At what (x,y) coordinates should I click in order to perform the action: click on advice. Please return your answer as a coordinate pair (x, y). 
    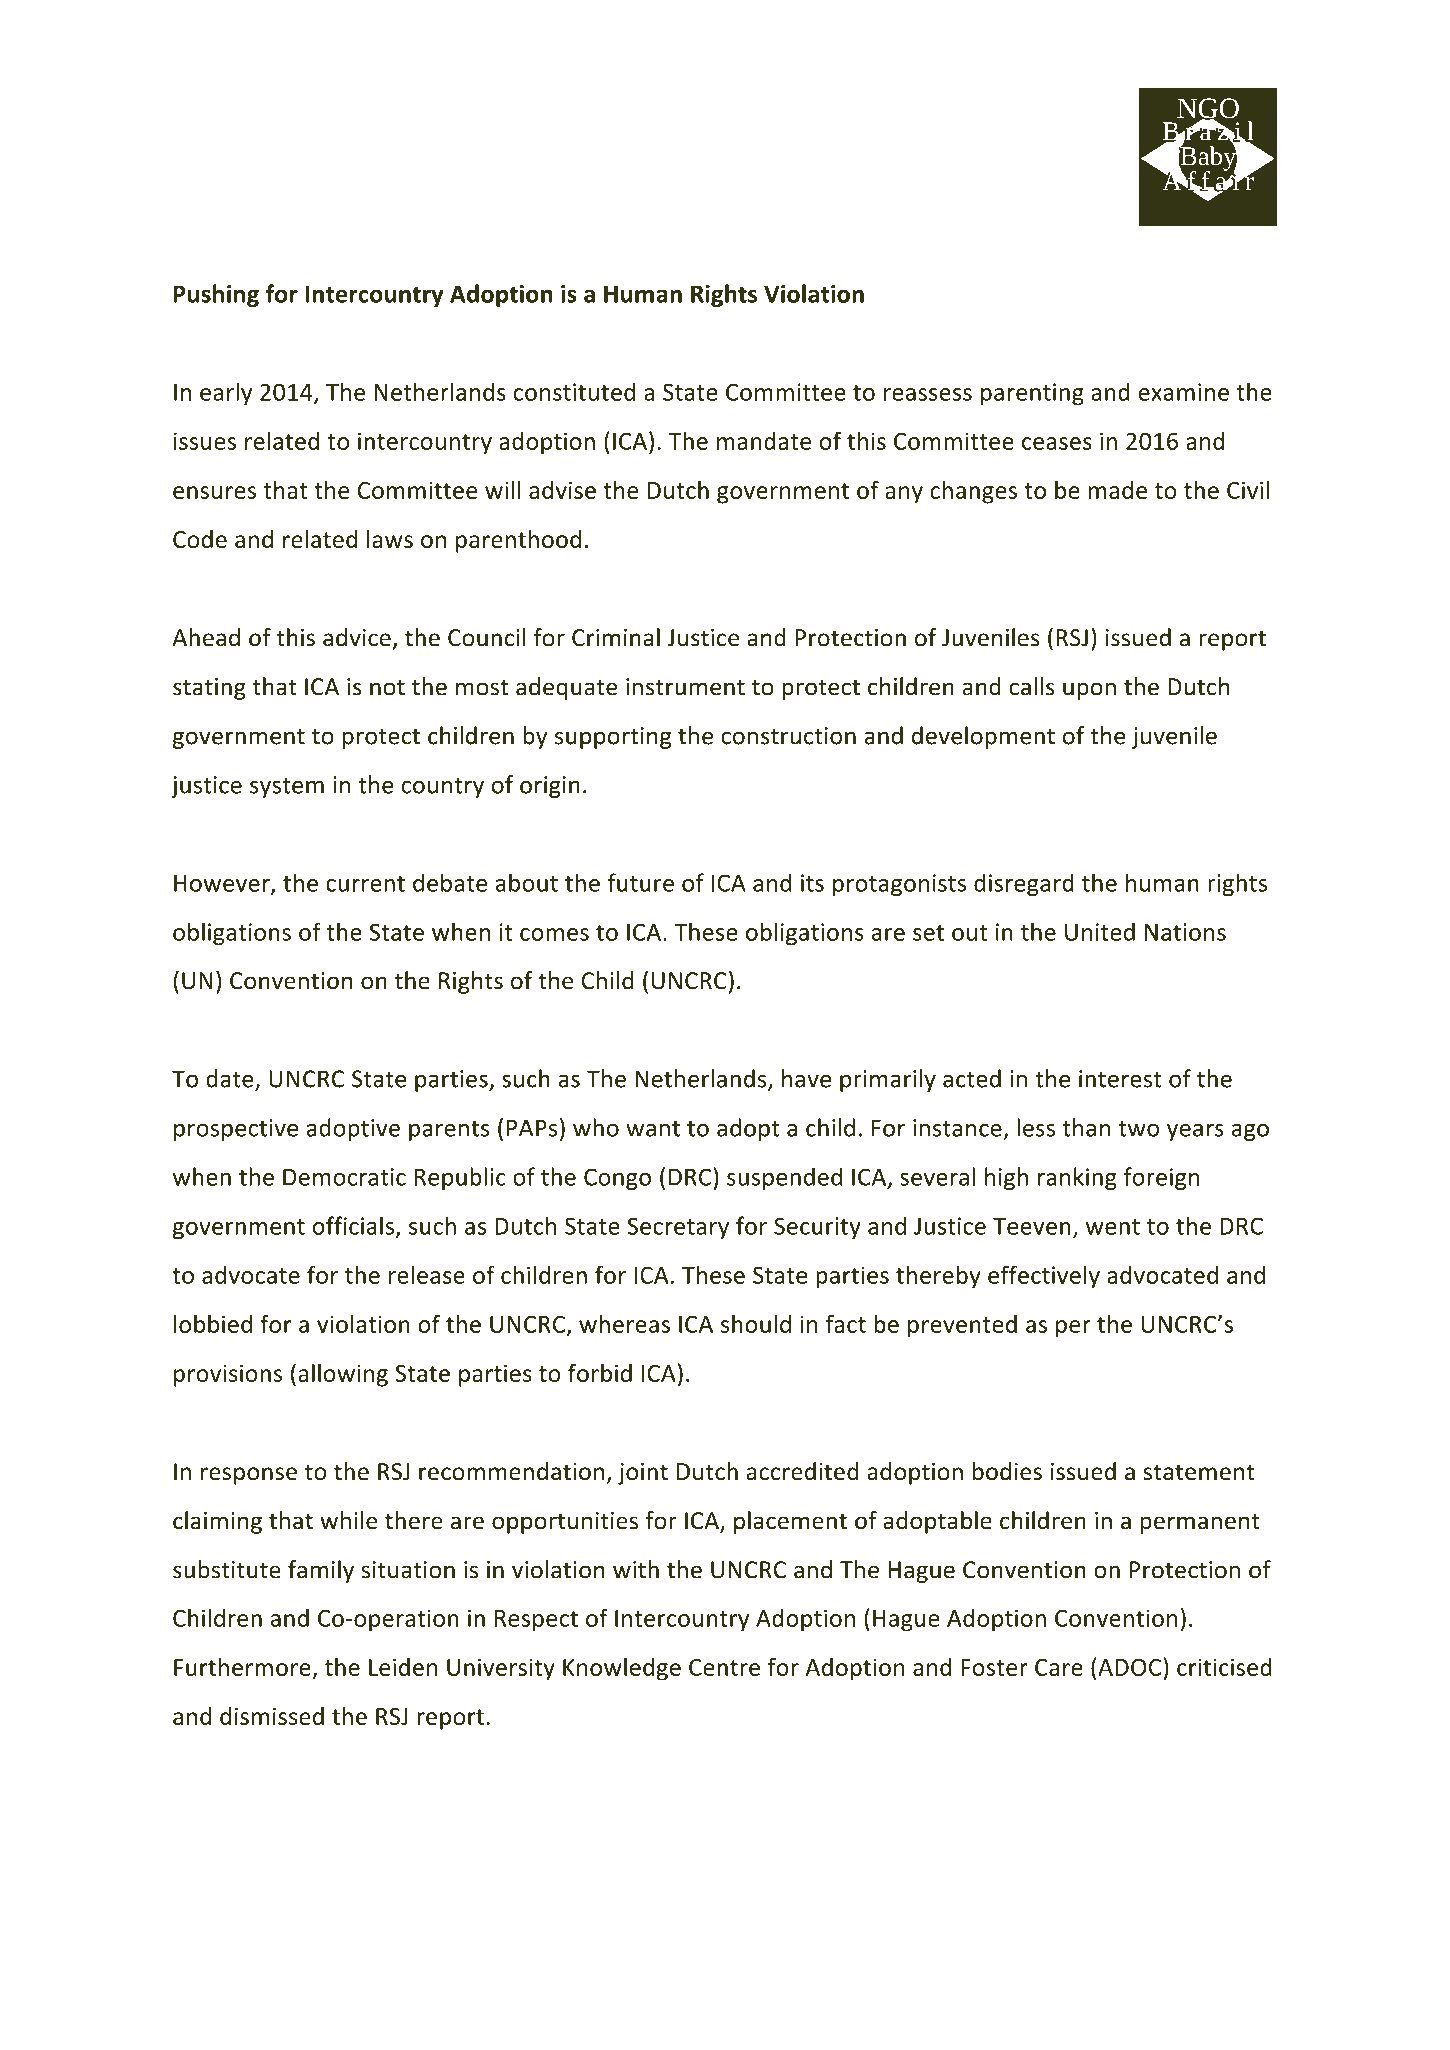
    Looking at the image, I should click on (357, 637).
